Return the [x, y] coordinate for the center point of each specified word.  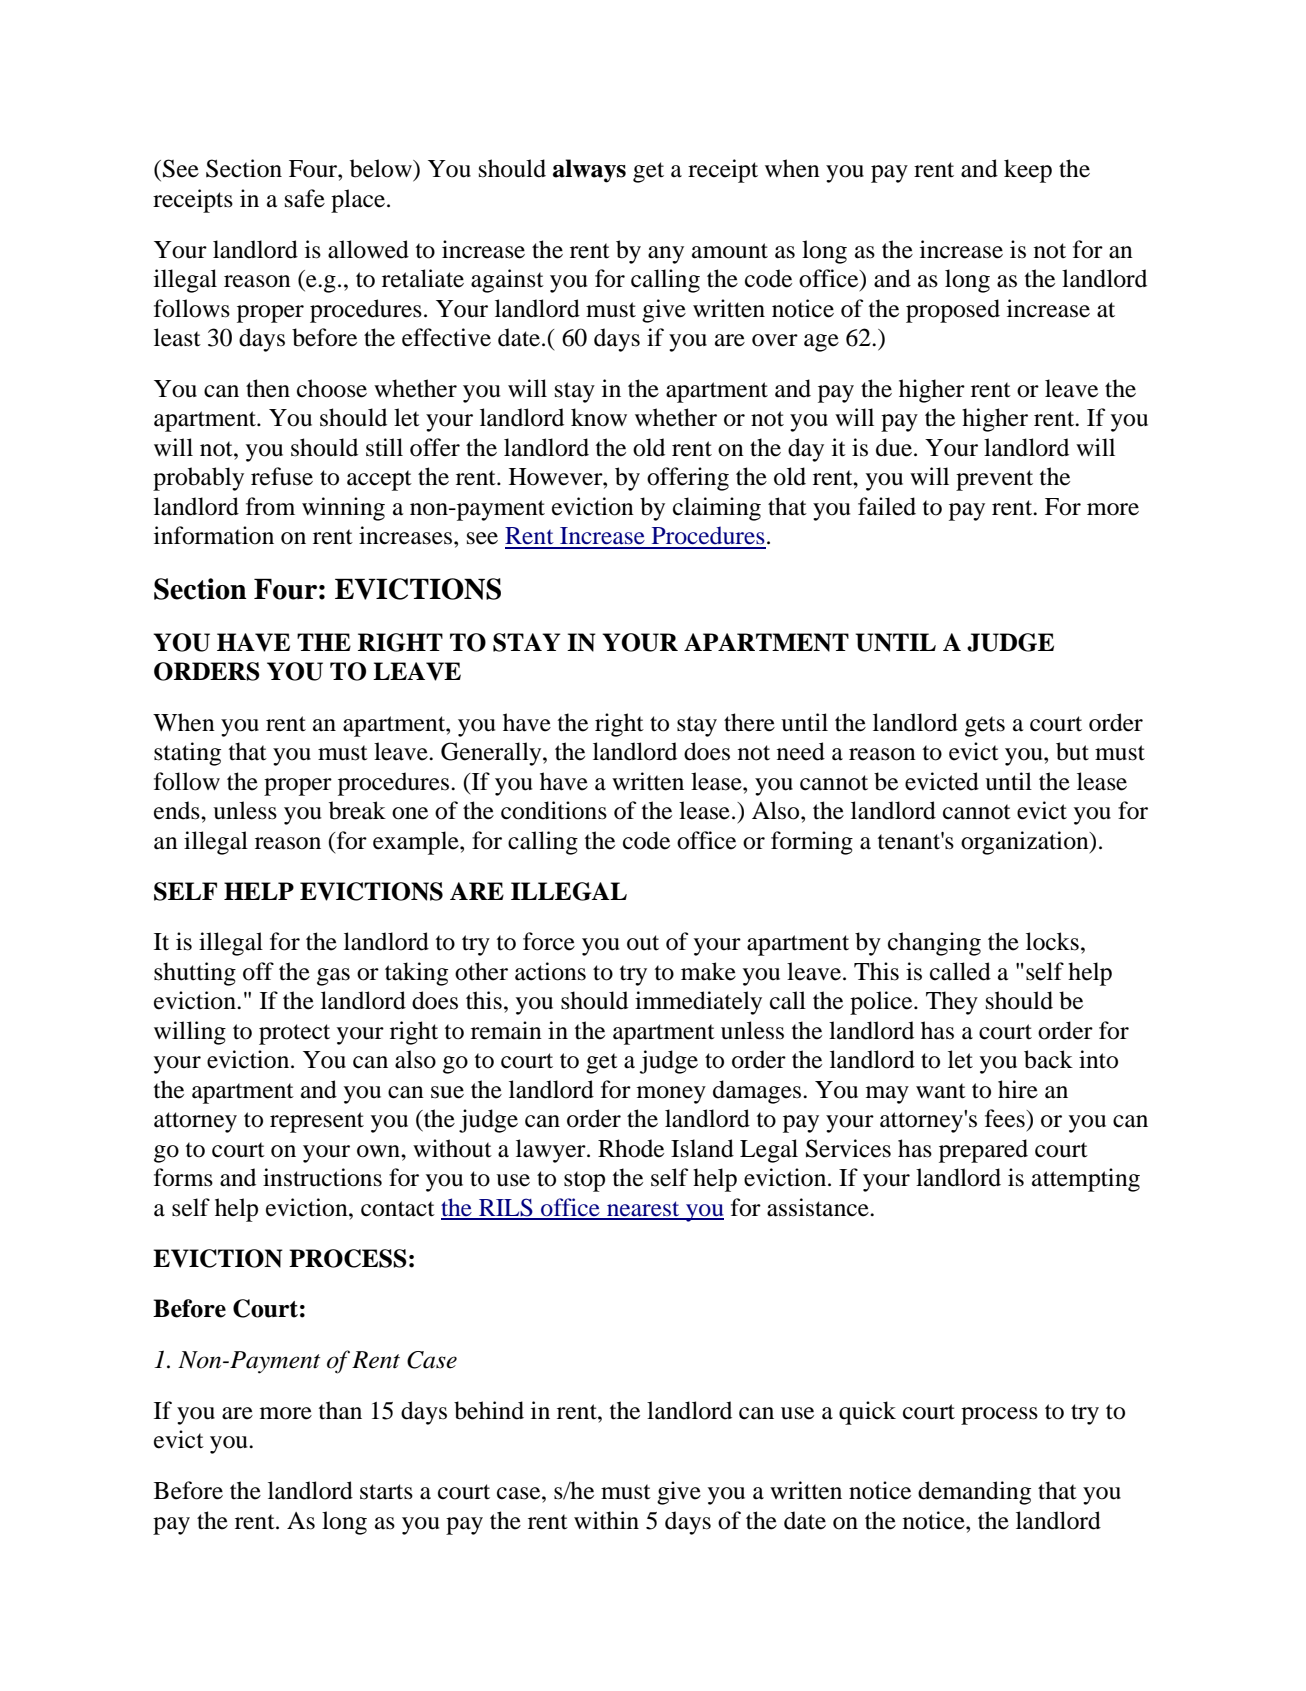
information [214, 535]
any [666, 255]
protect [294, 1034]
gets [985, 726]
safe [305, 198]
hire [1018, 1089]
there [749, 722]
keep [1028, 171]
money [671, 1095]
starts [386, 1492]
